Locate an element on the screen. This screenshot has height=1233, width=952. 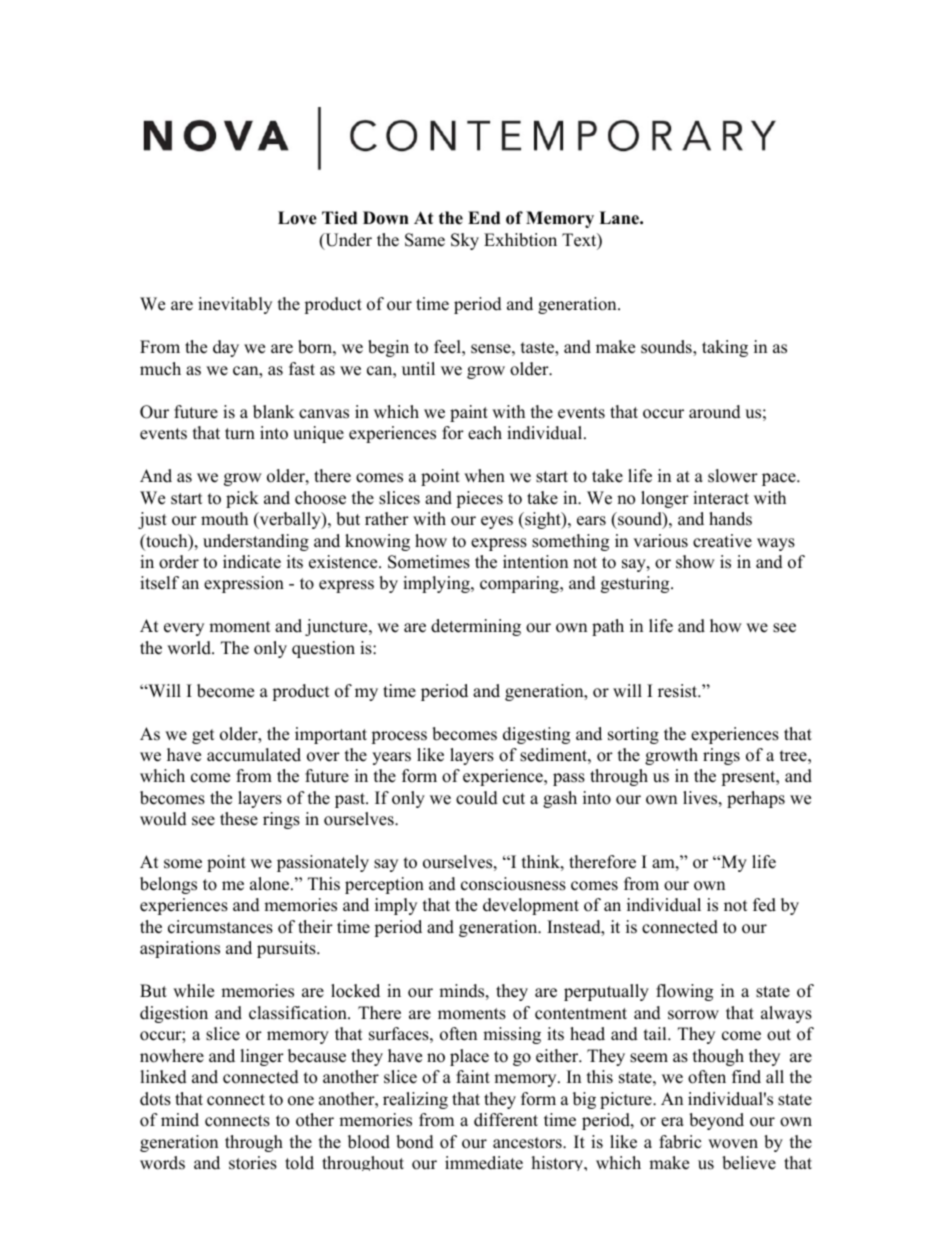
Sky is located at coordinates (465, 241).
